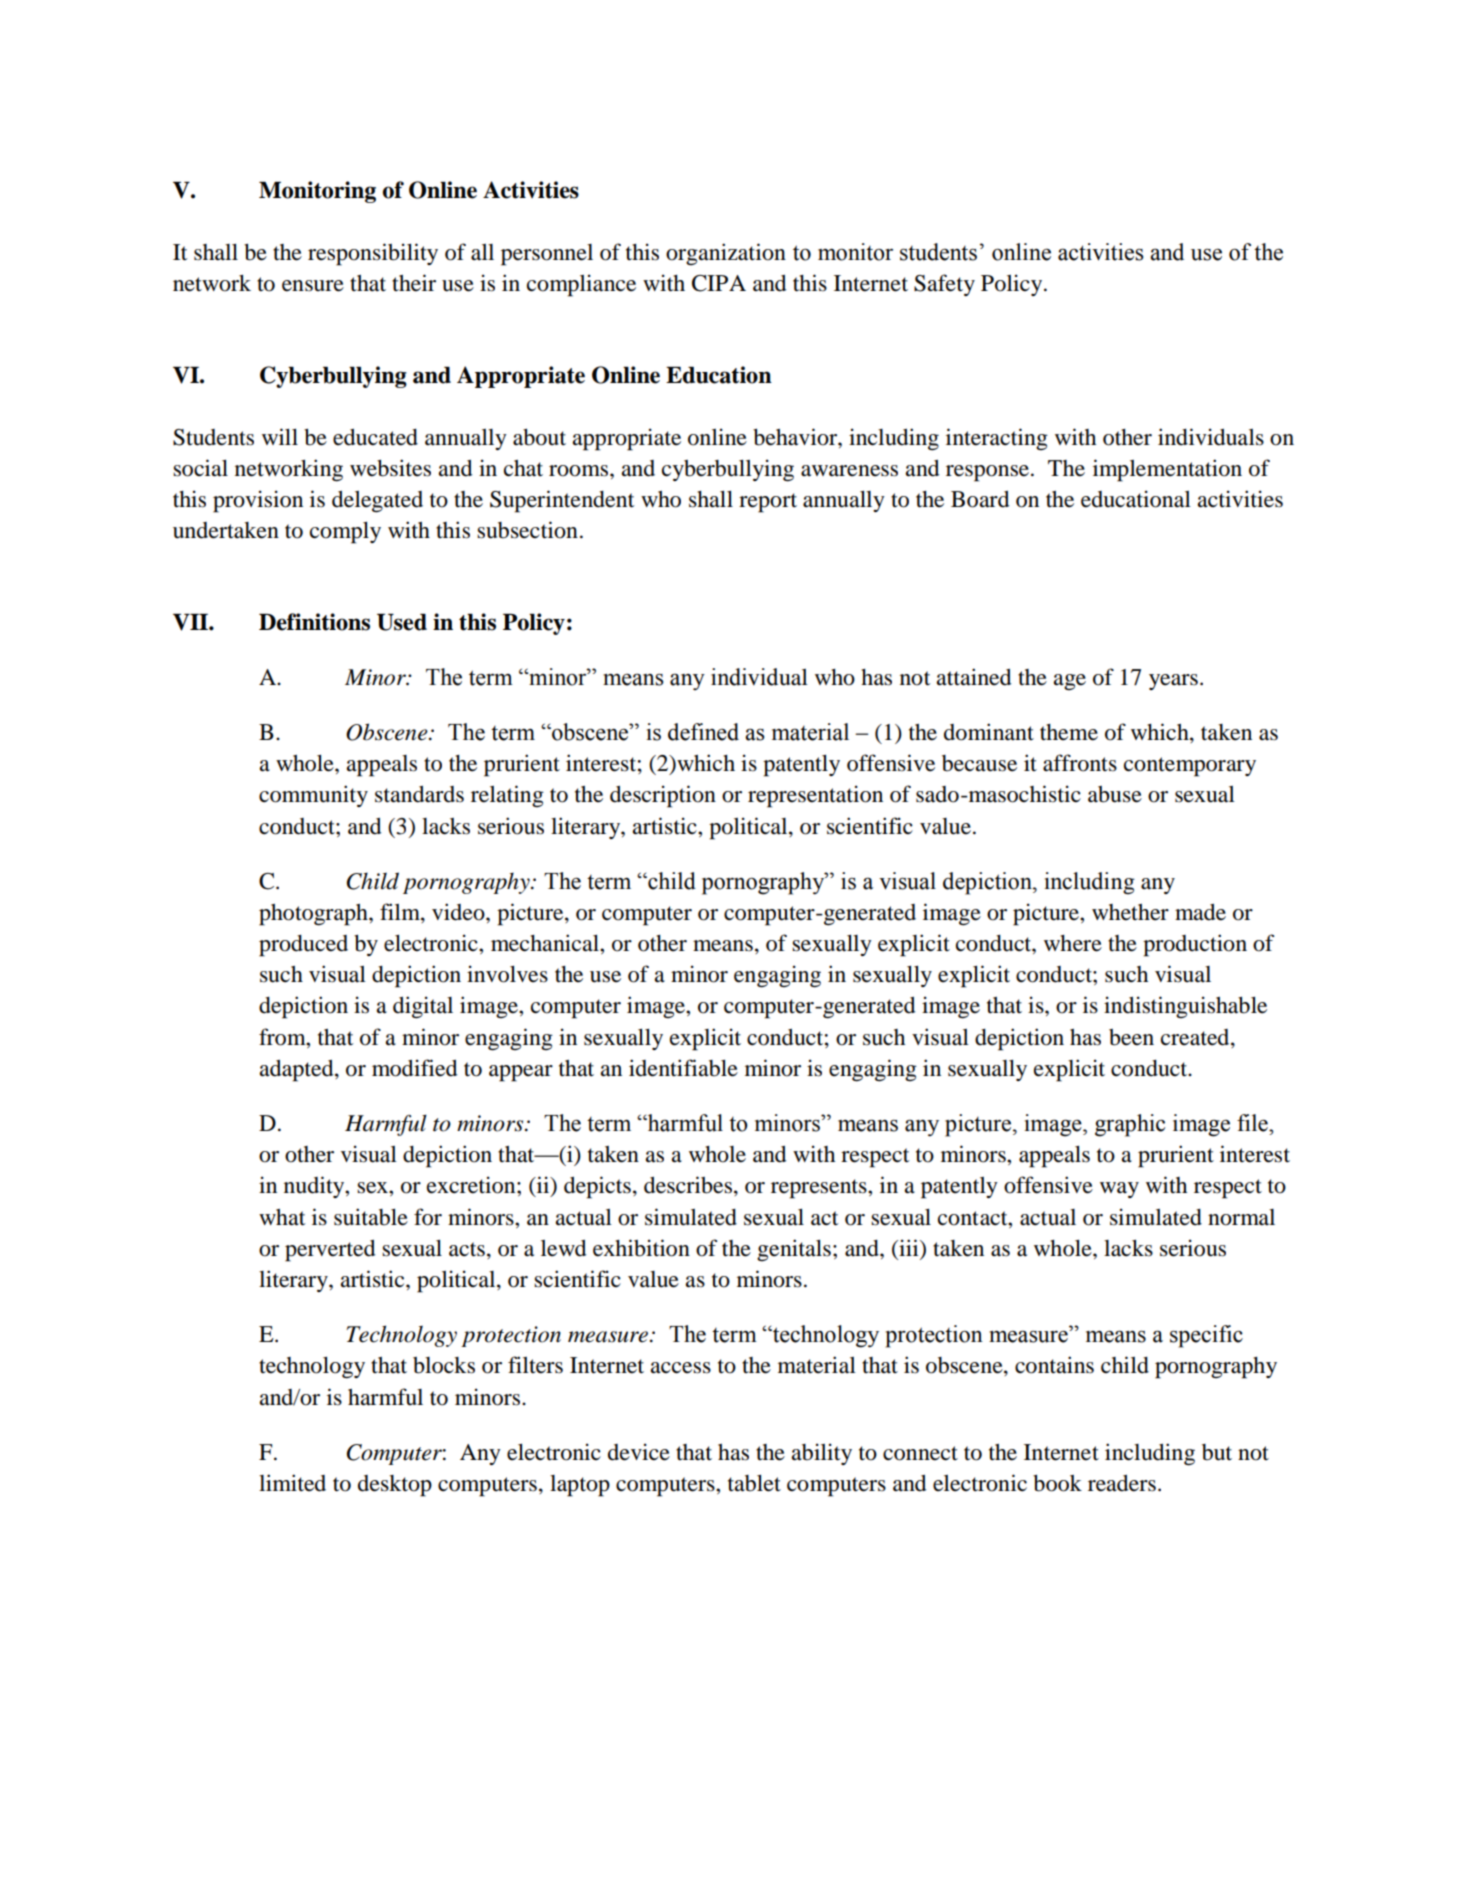  I want to click on identifiable, so click(683, 1068).
